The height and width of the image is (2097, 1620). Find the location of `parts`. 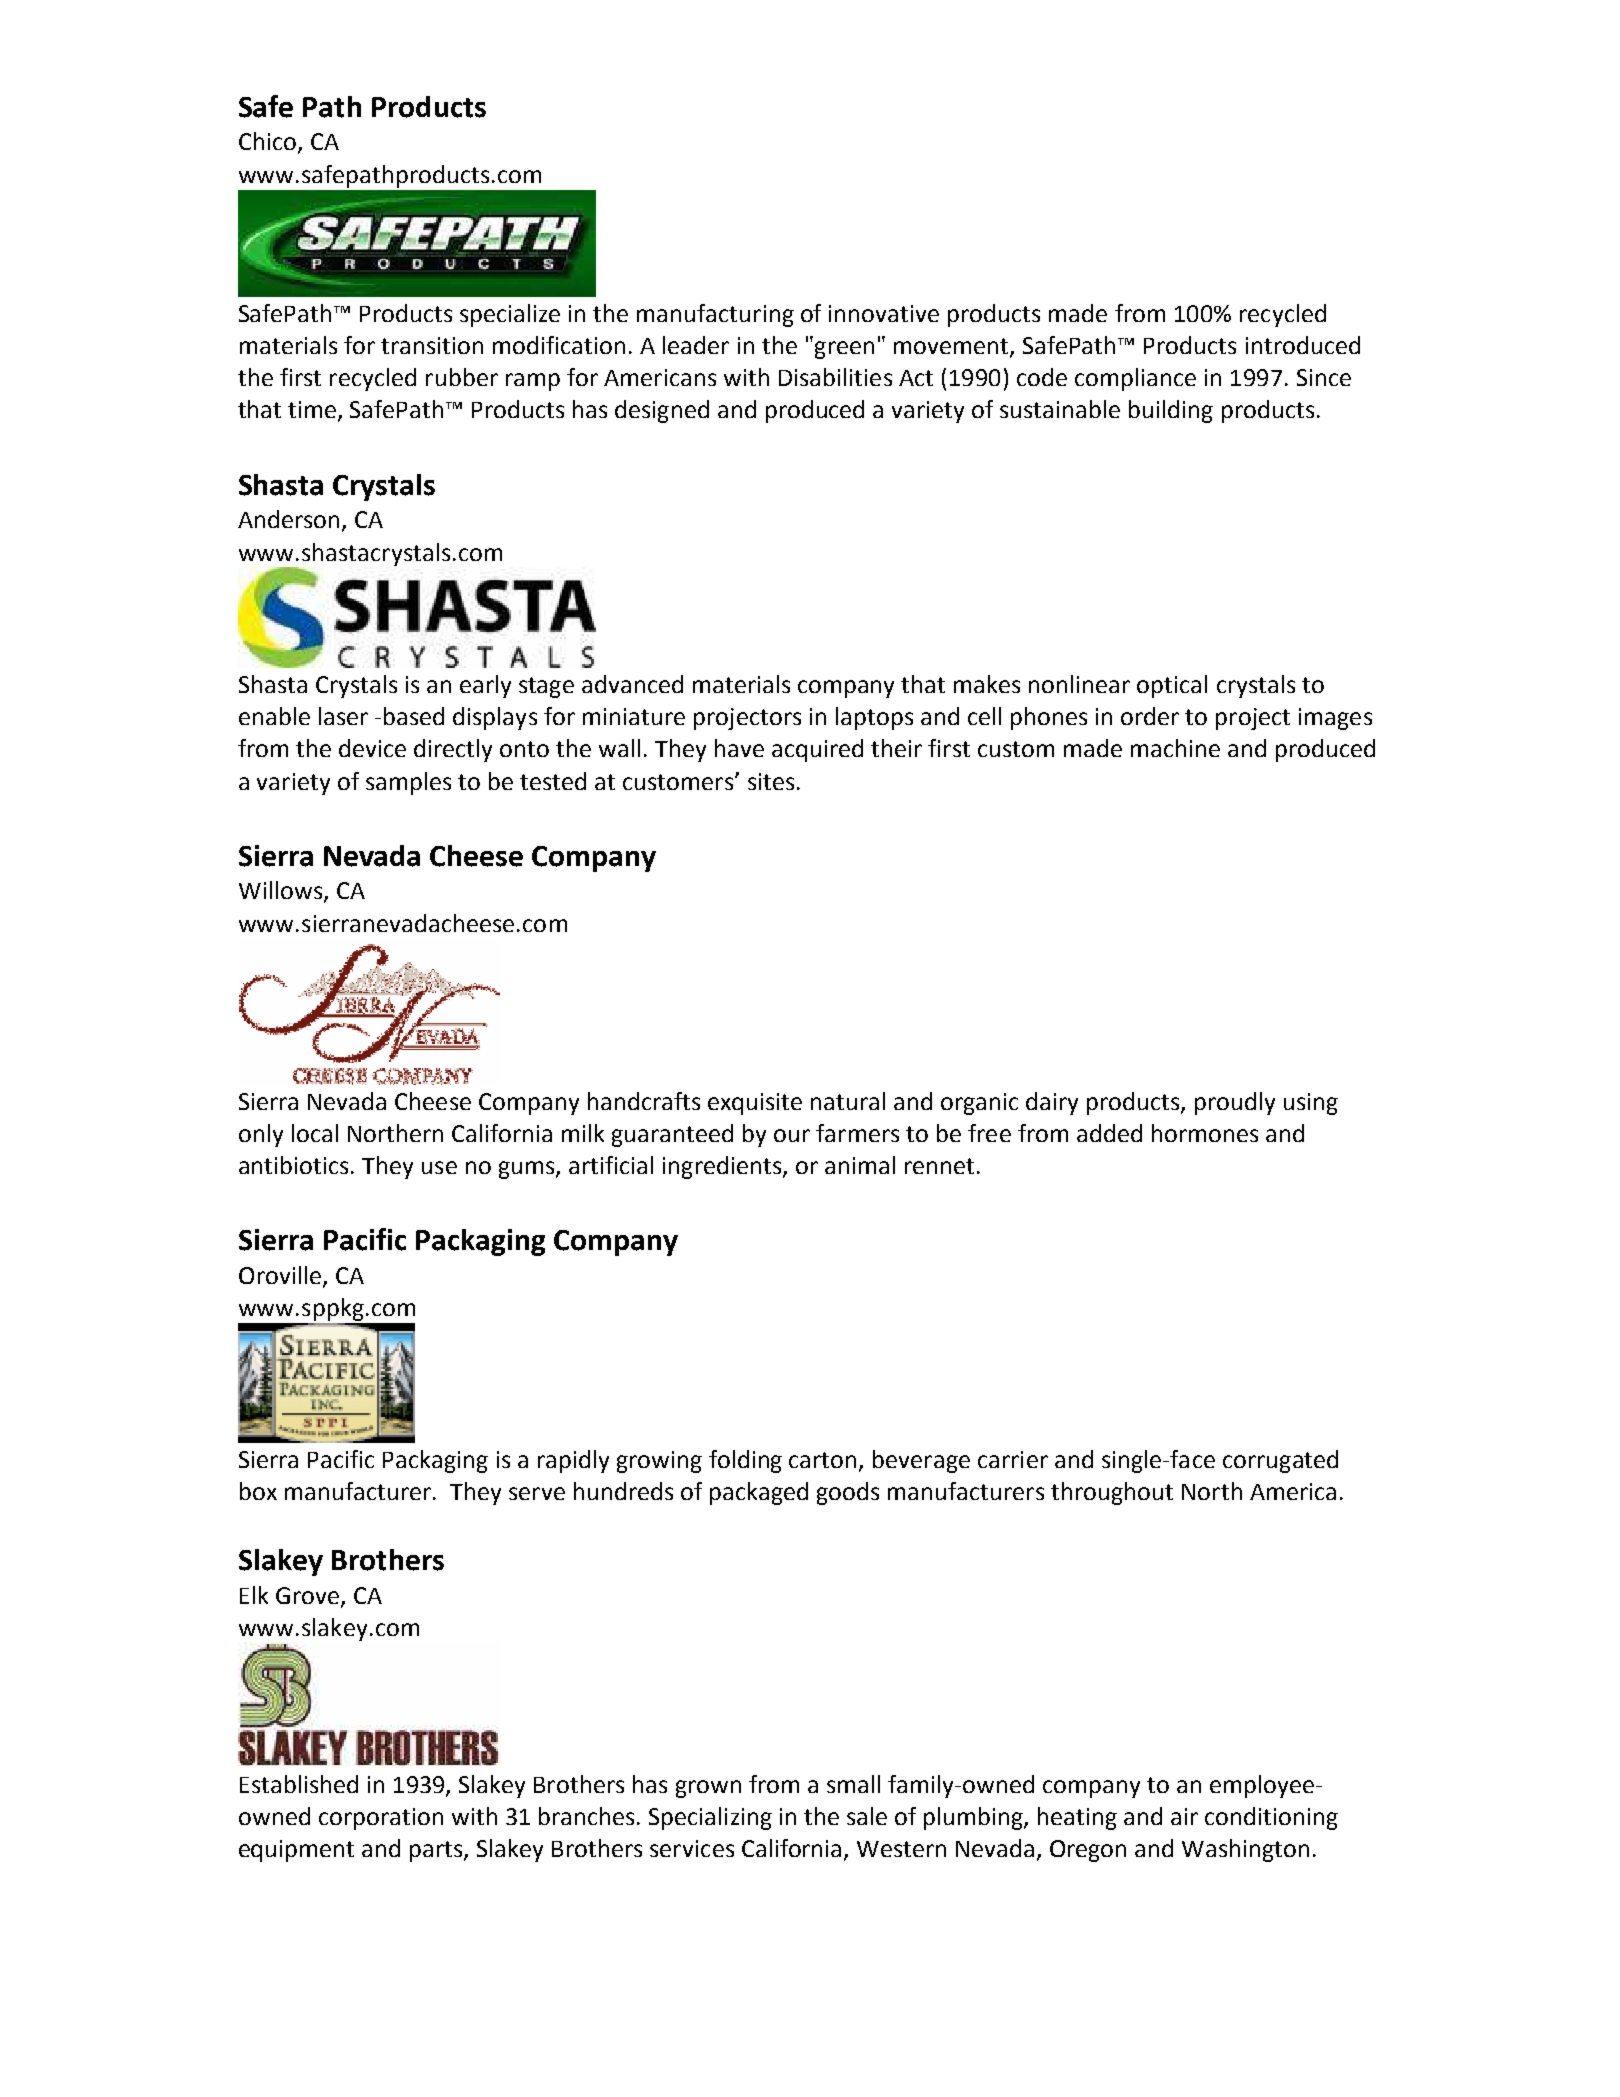

parts is located at coordinates (437, 1851).
